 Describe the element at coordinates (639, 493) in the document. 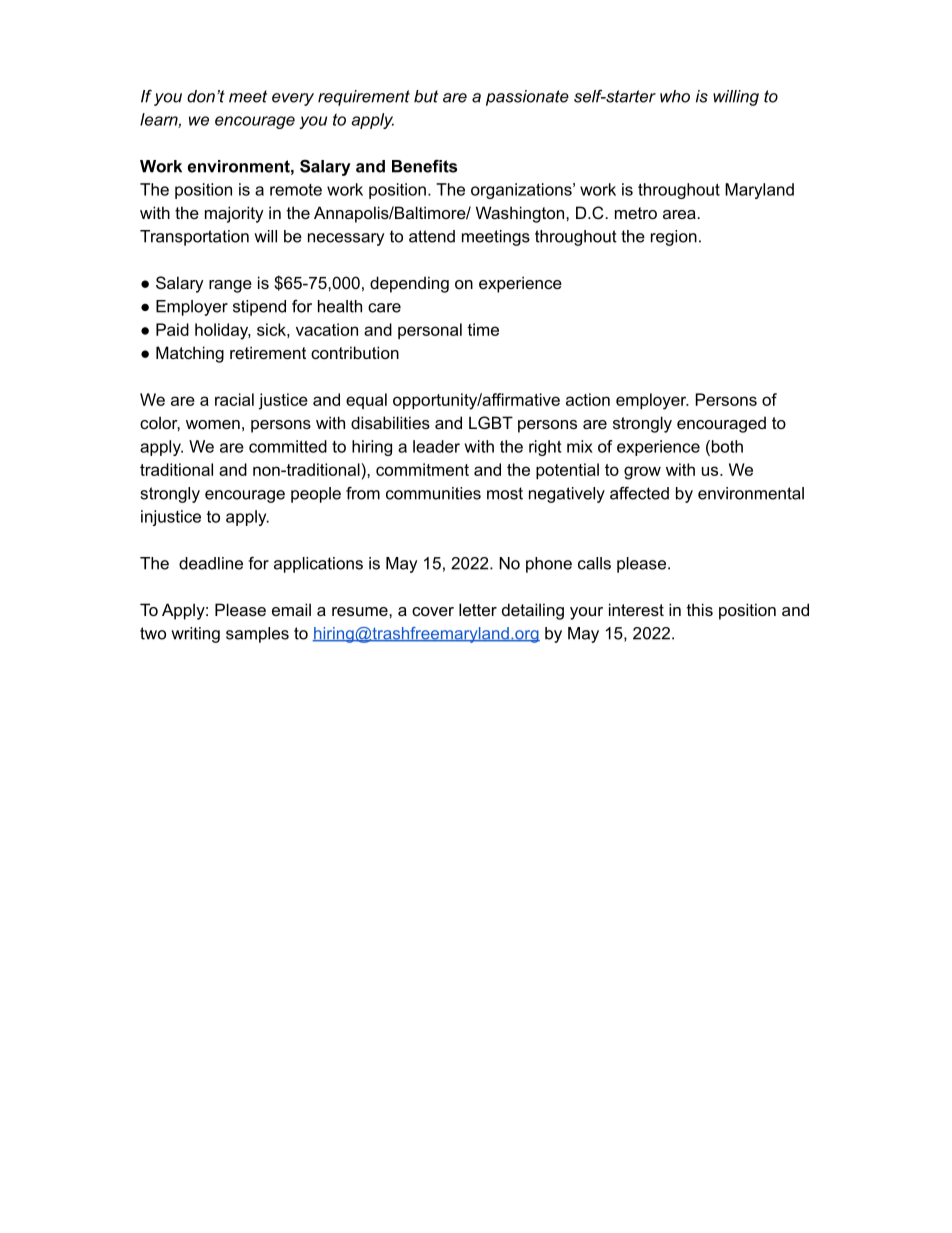

I see `affected` at that location.
